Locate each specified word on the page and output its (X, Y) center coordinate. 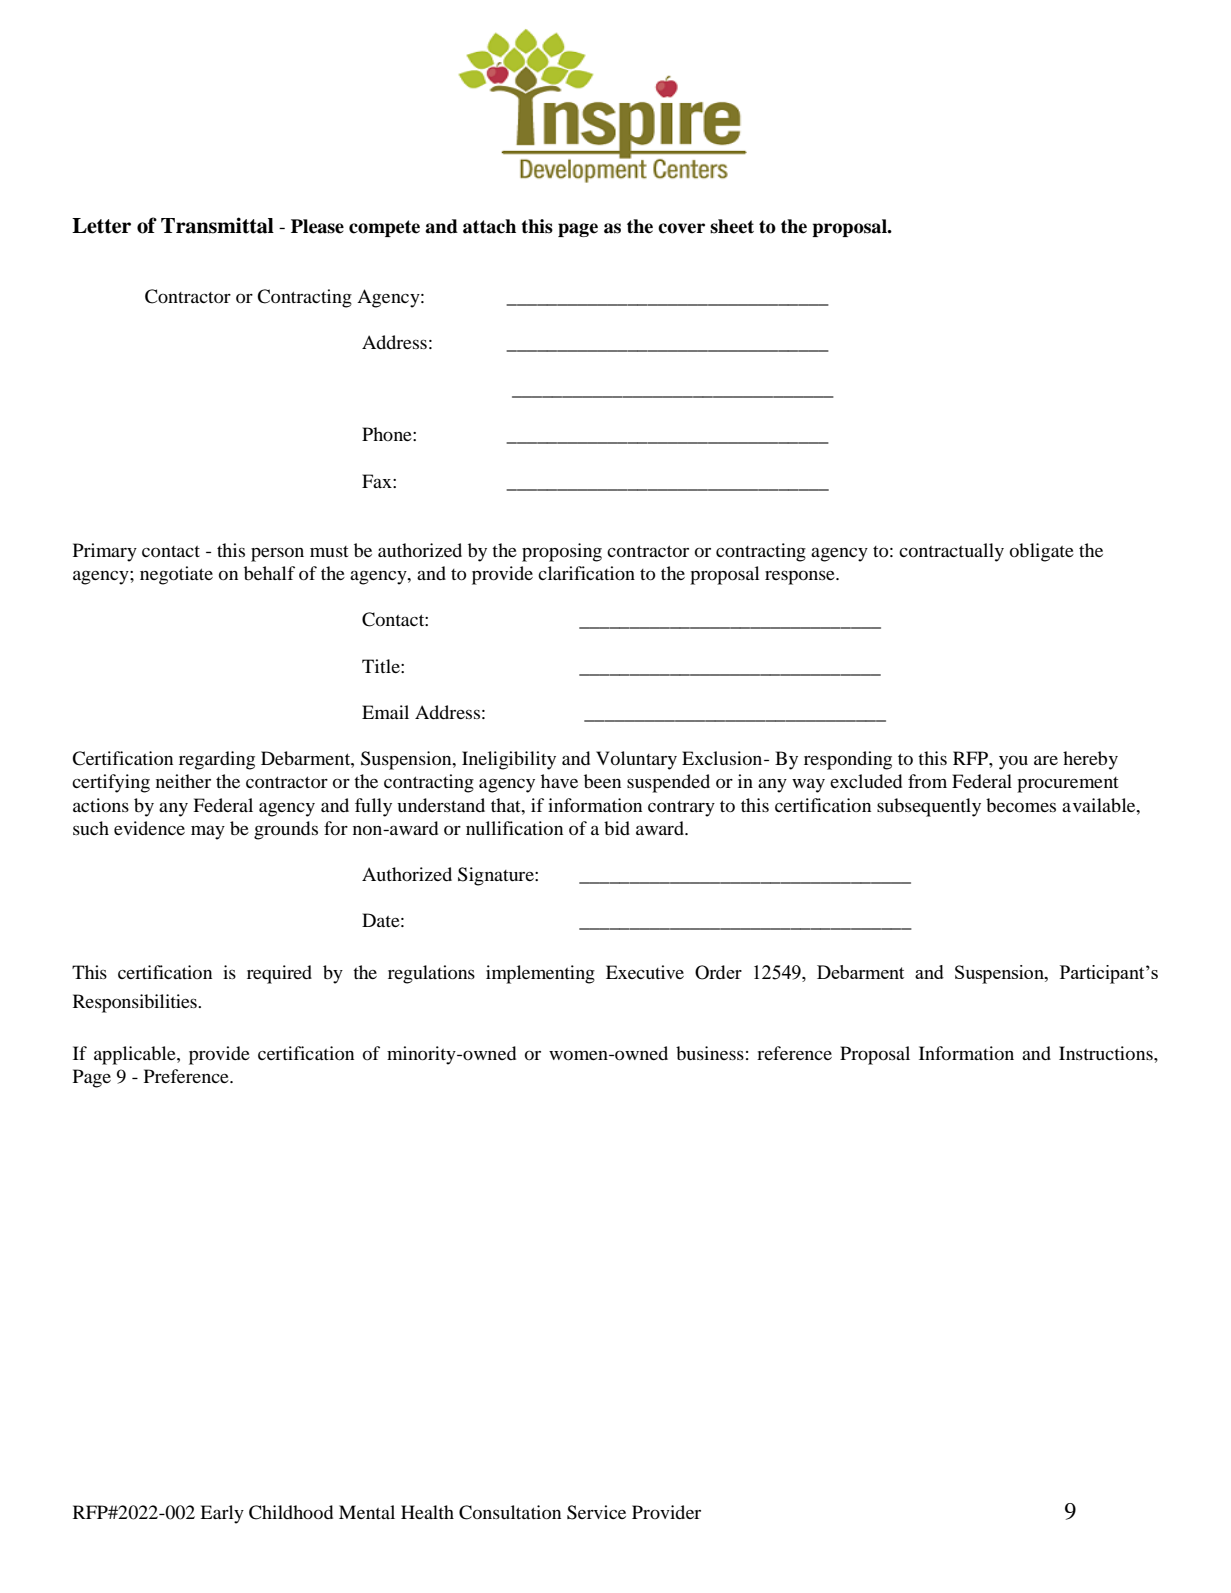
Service (596, 1512)
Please (317, 226)
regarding (217, 760)
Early (222, 1514)
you (1013, 762)
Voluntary (636, 760)
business (710, 1053)
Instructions (1107, 1053)
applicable (136, 1055)
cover (681, 228)
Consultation (510, 1512)
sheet (732, 226)
